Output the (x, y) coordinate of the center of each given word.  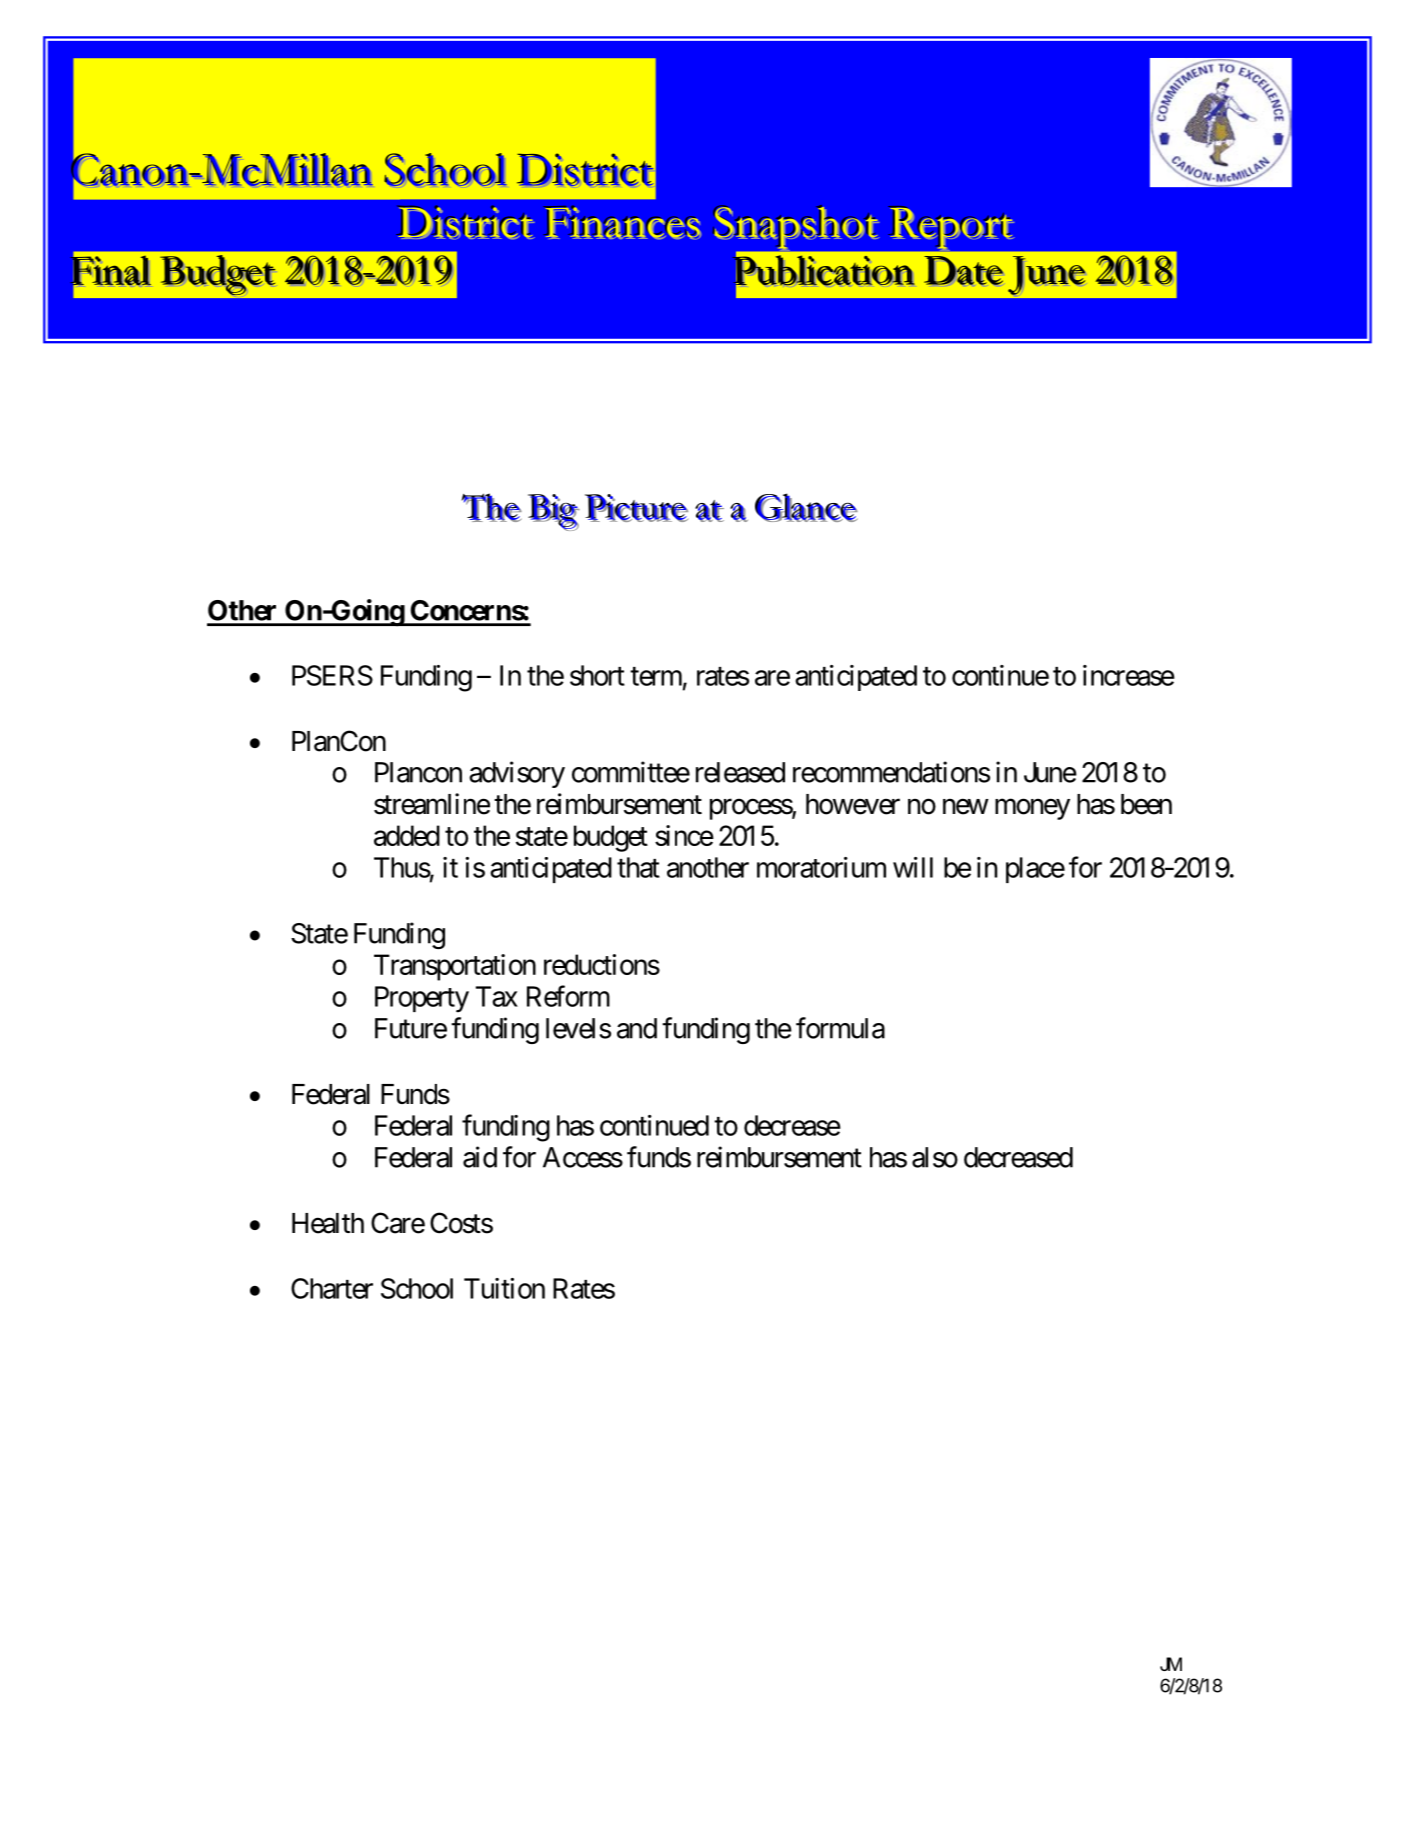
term (656, 676)
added (407, 835)
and (637, 1028)
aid (480, 1157)
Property (422, 999)
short (597, 675)
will (913, 867)
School (417, 1288)
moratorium (821, 867)
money (1032, 809)
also (935, 1157)
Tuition (504, 1288)
